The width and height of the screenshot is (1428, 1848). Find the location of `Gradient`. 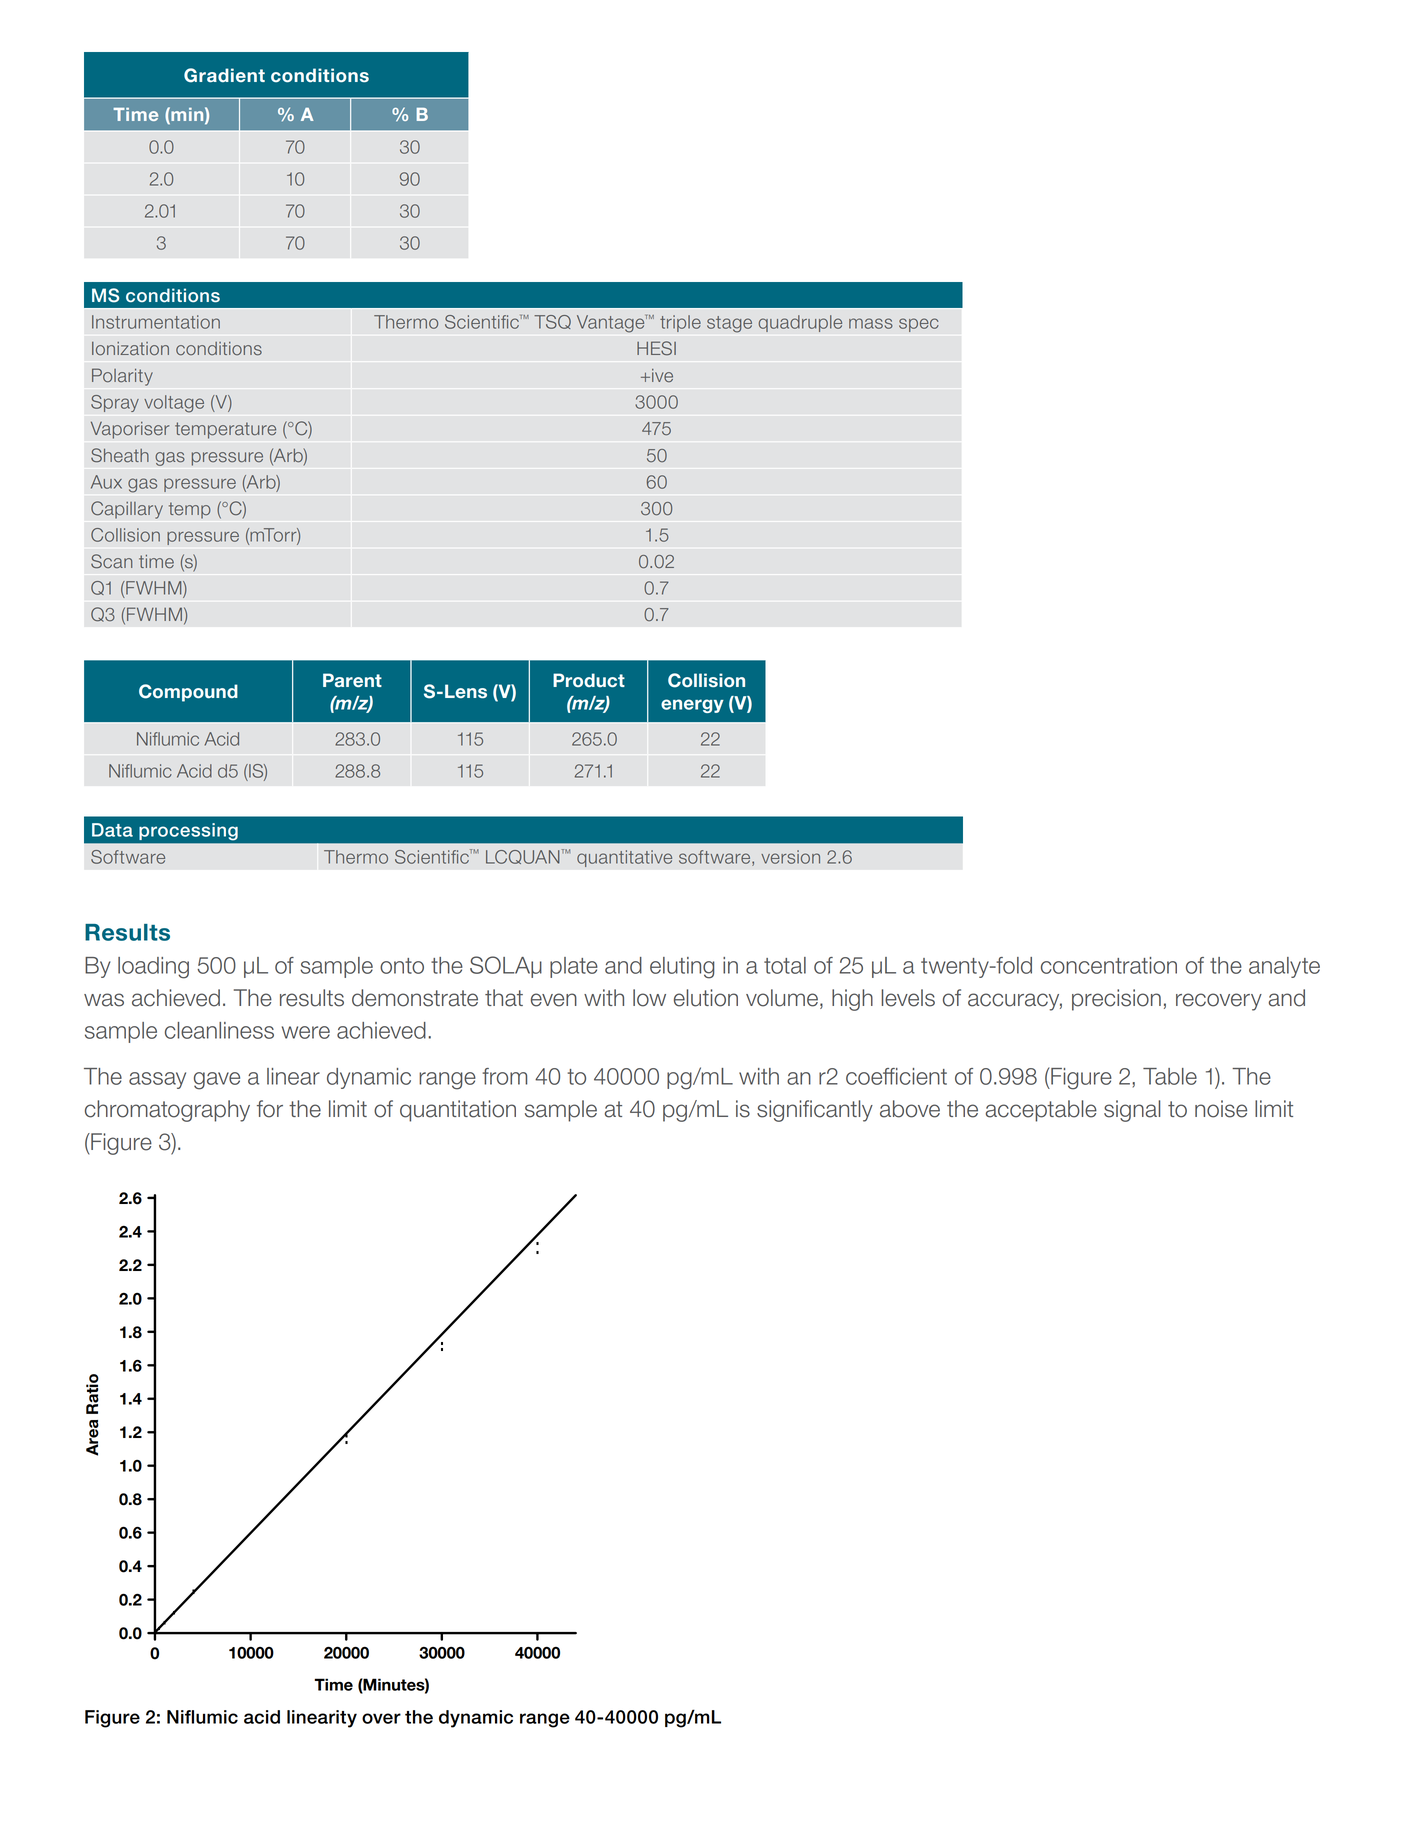

Gradient is located at coordinates (224, 75).
